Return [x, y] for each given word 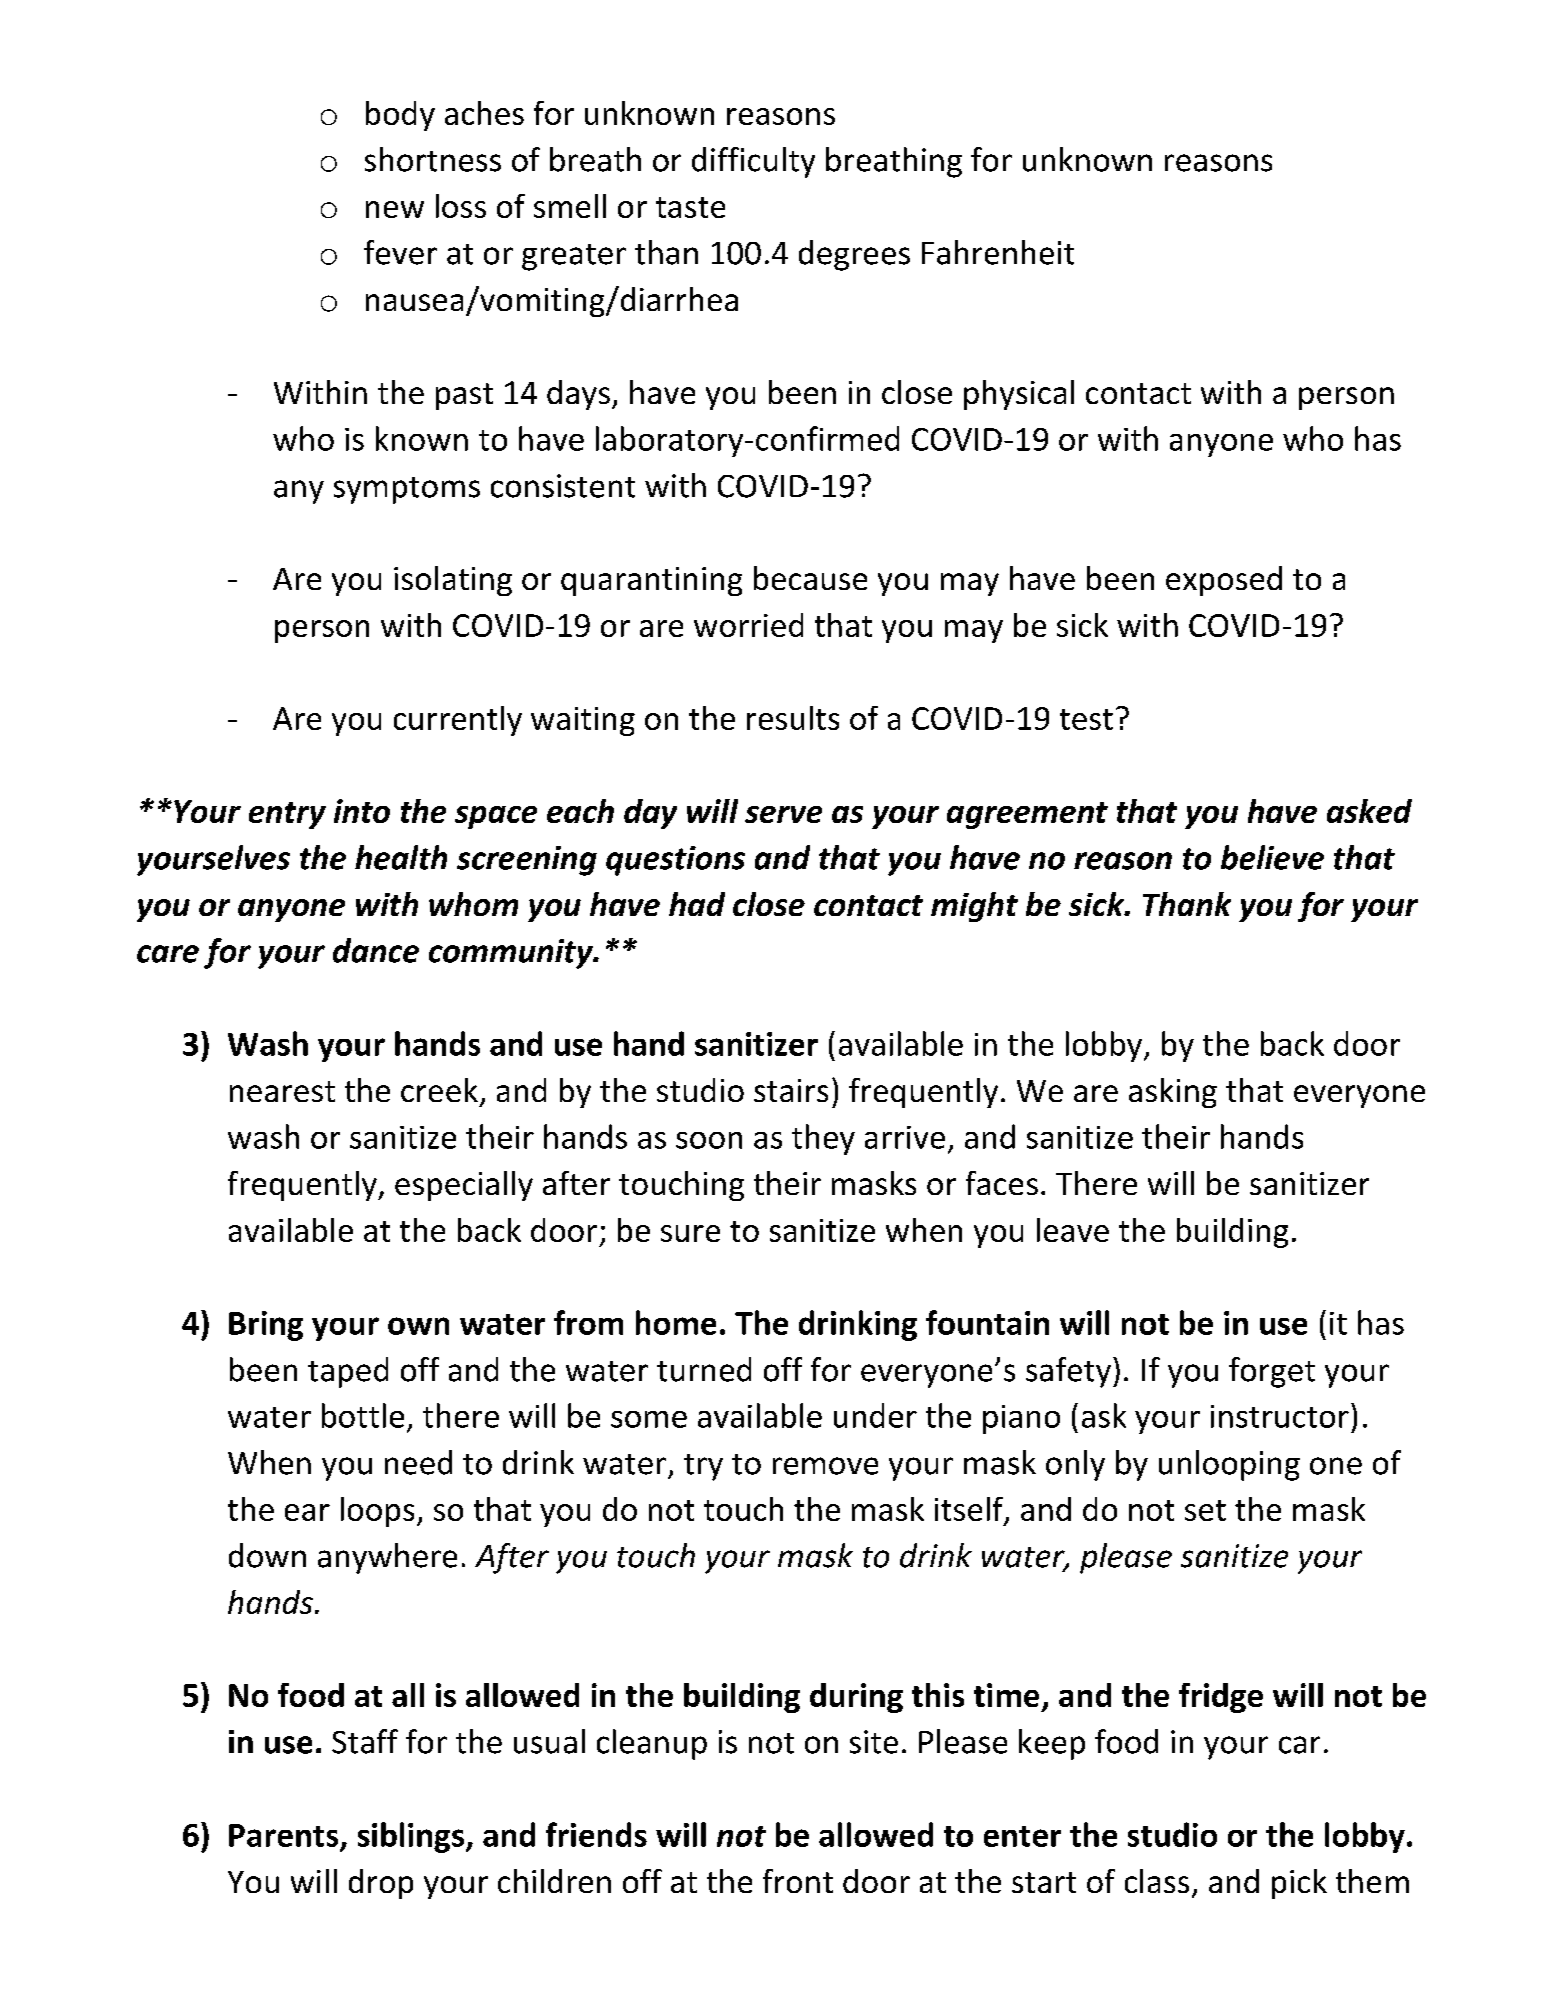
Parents [283, 1835]
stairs [791, 1090]
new [395, 209]
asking [1173, 1093]
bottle [363, 1415]
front [798, 1881]
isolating [453, 581]
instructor [1280, 1416]
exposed [1224, 581]
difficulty [753, 162]
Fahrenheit [998, 252]
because [810, 578]
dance [376, 950]
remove [825, 1466]
